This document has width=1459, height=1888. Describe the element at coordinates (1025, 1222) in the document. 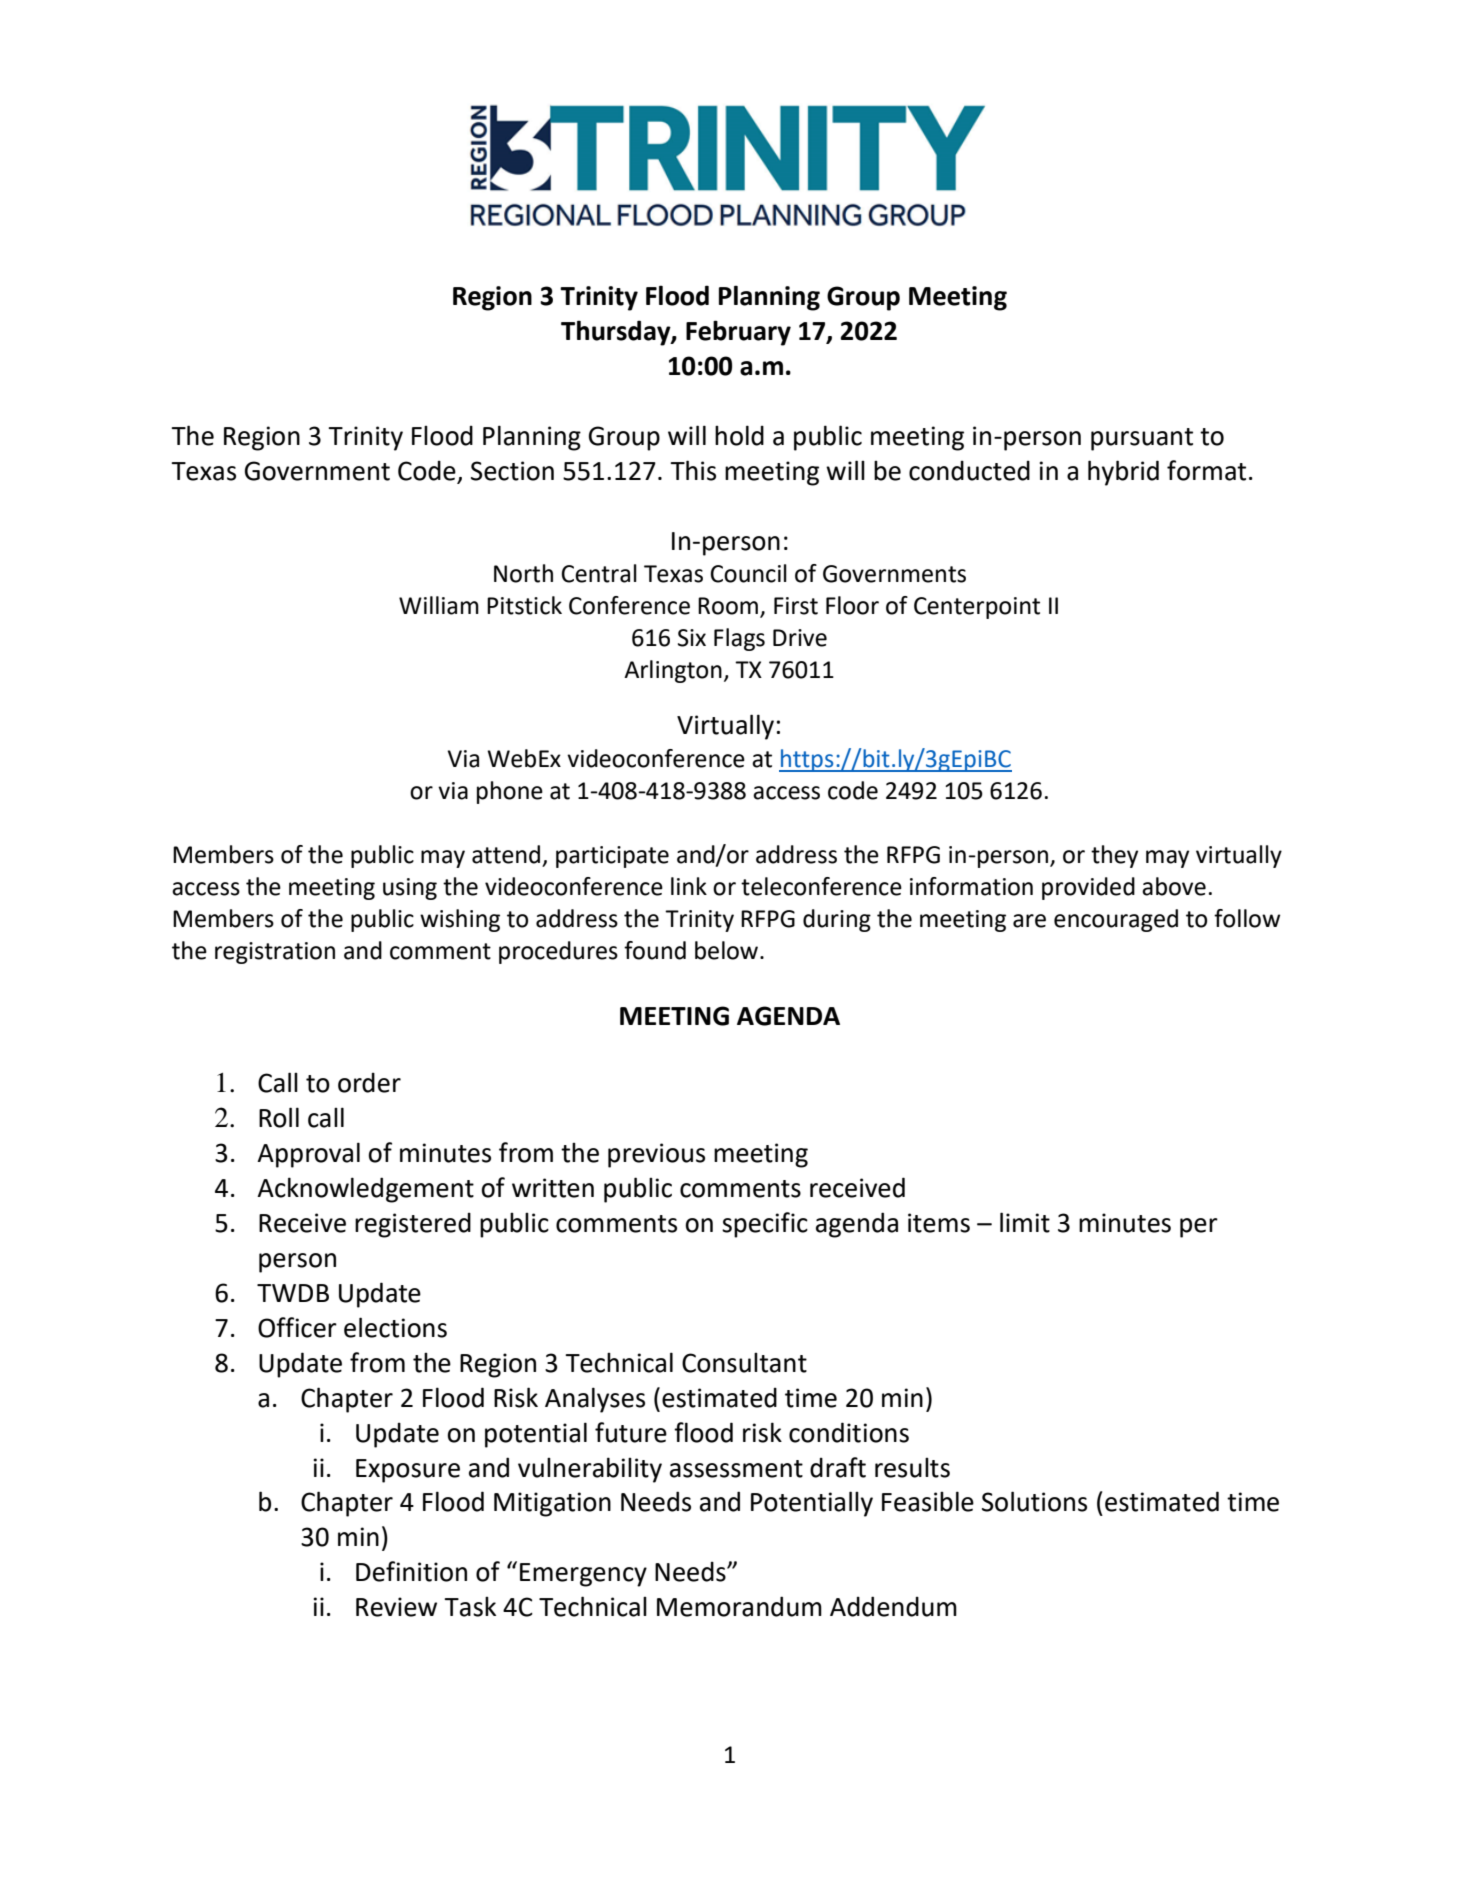

I see `limit` at that location.
